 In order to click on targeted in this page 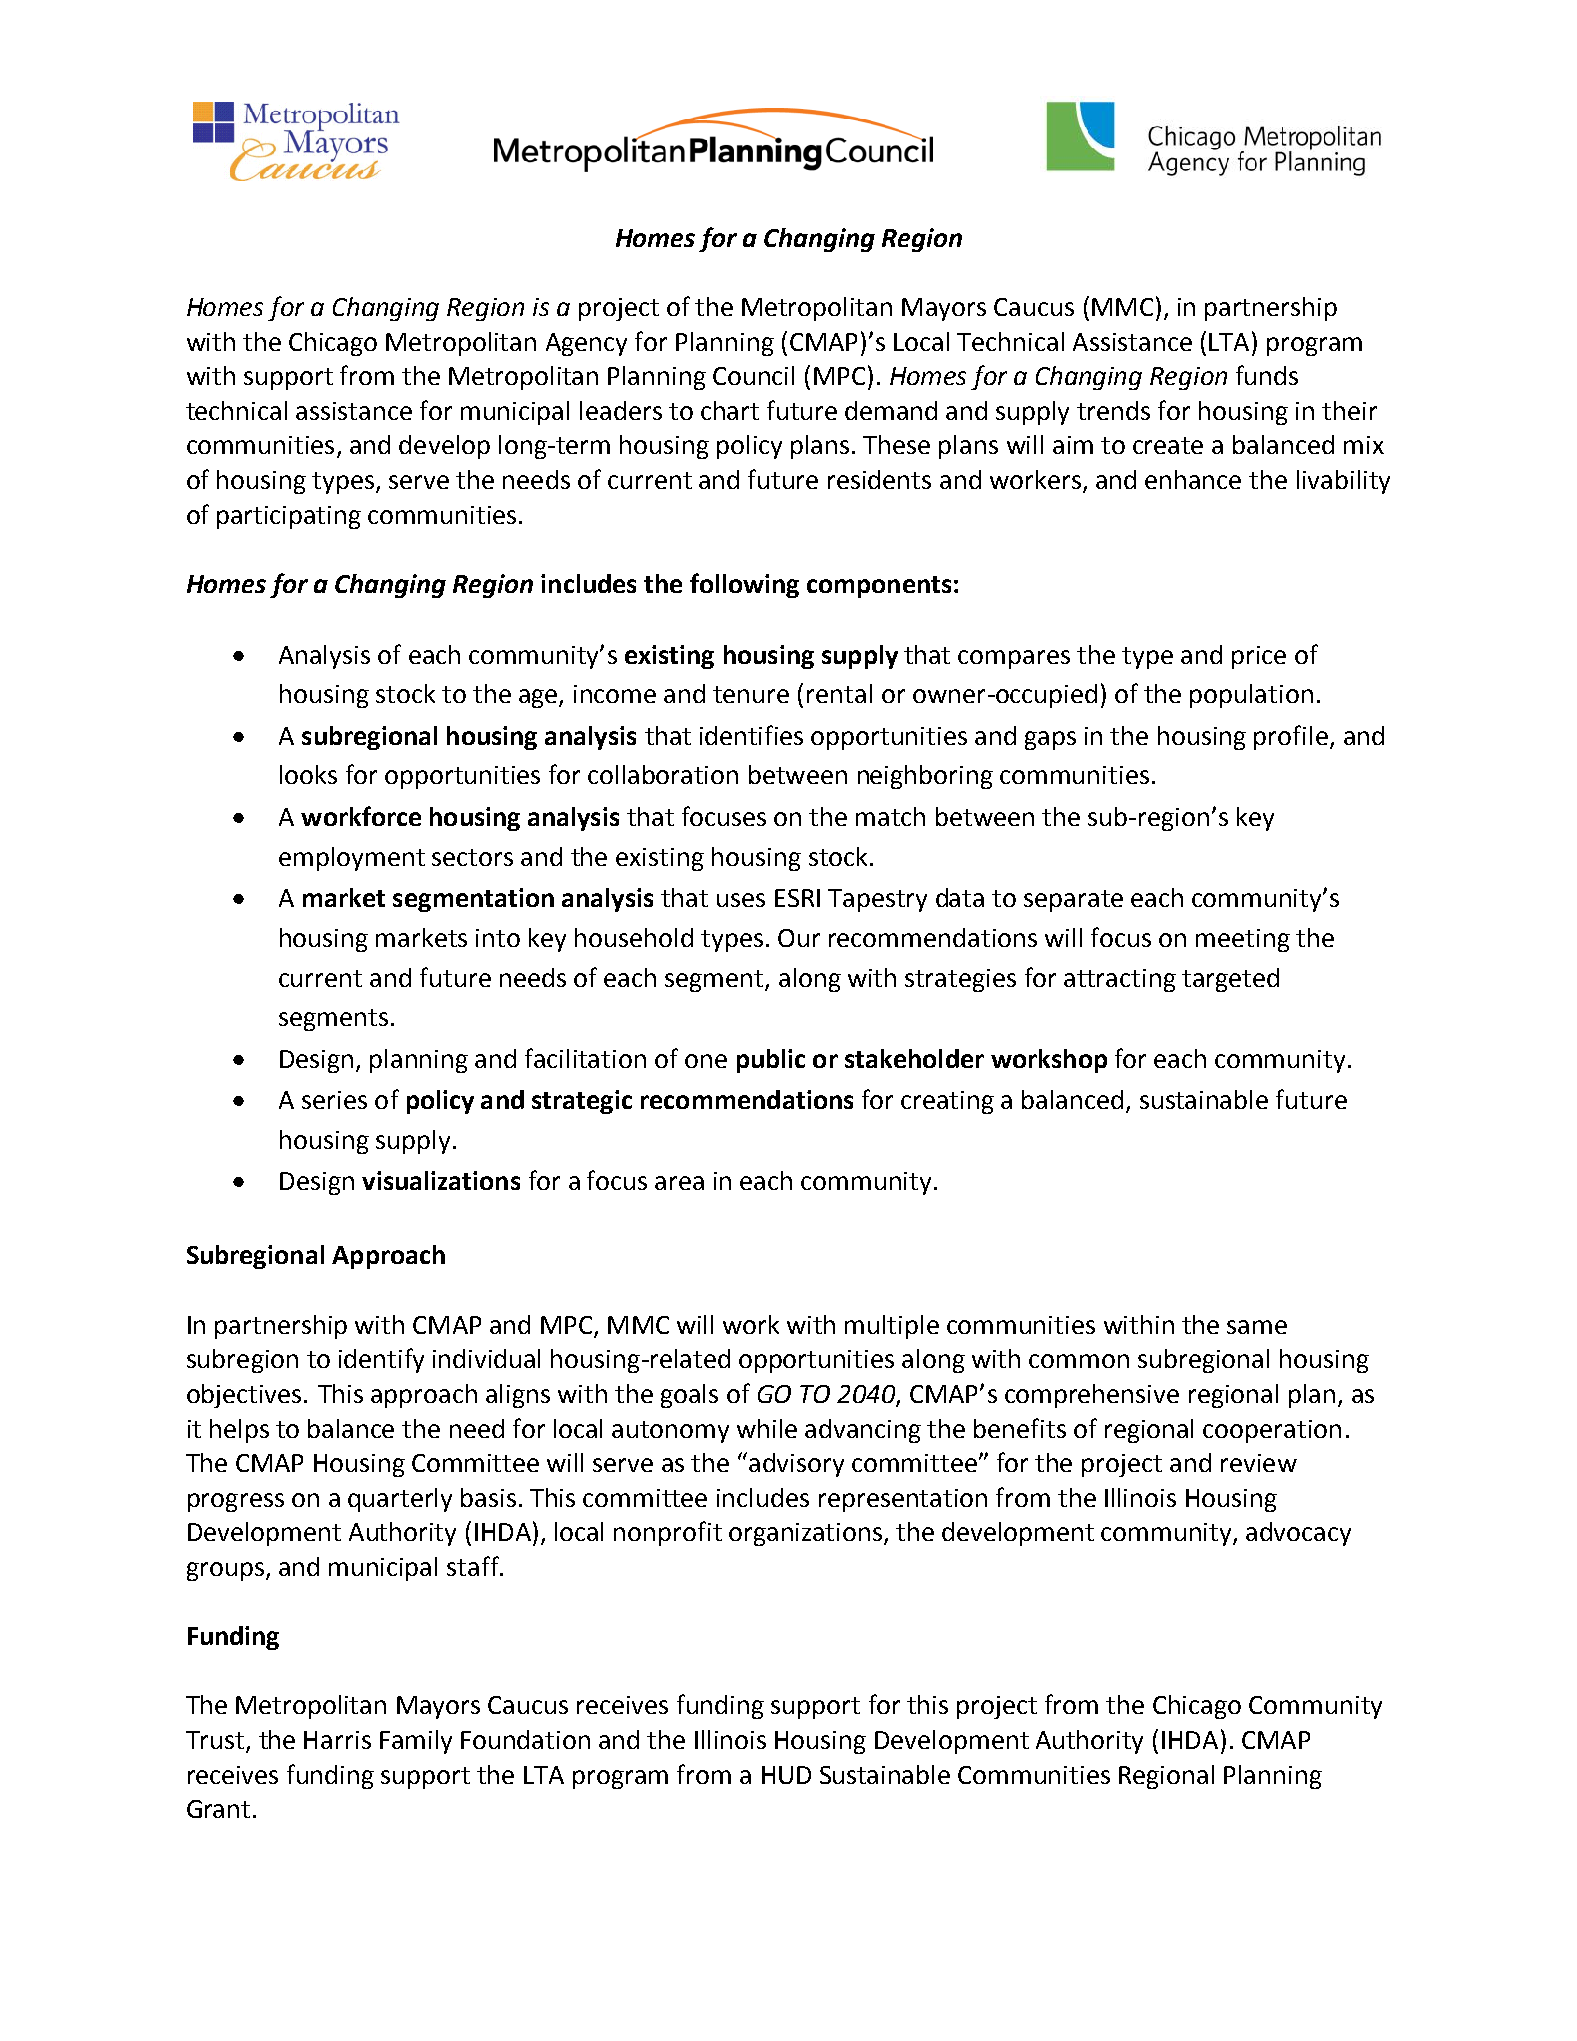, I will do `click(1230, 980)`.
